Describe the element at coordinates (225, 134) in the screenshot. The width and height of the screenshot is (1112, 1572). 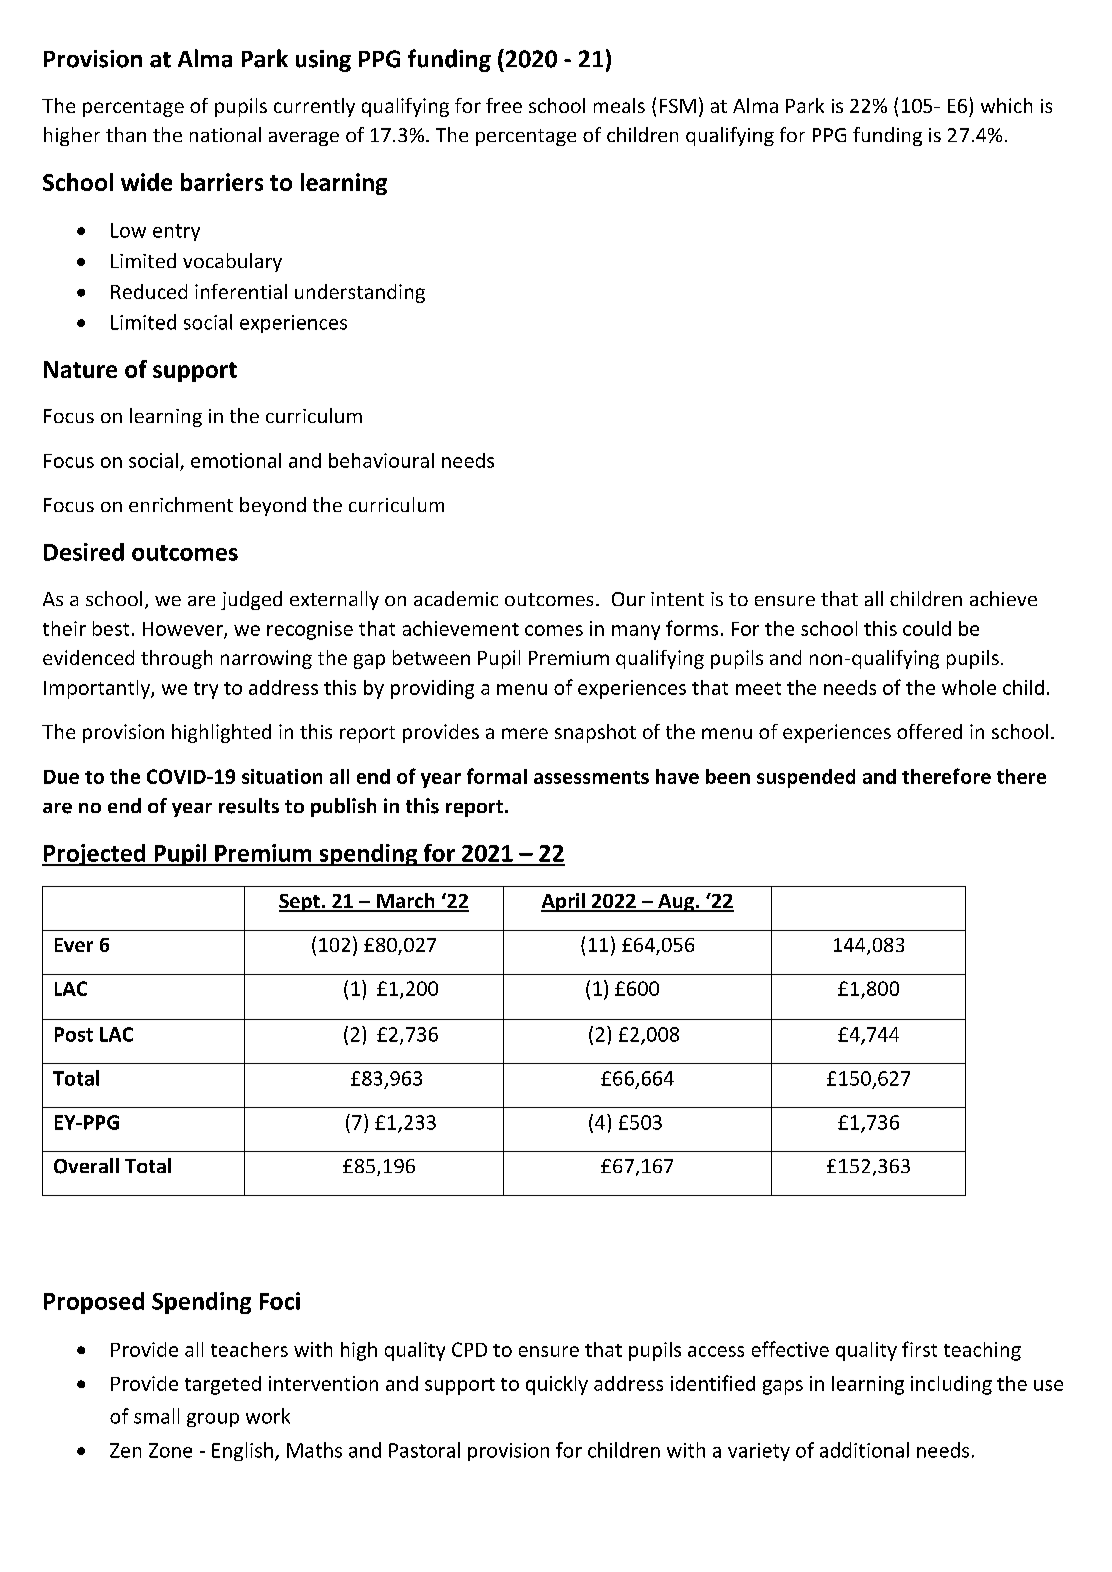
I see `national` at that location.
